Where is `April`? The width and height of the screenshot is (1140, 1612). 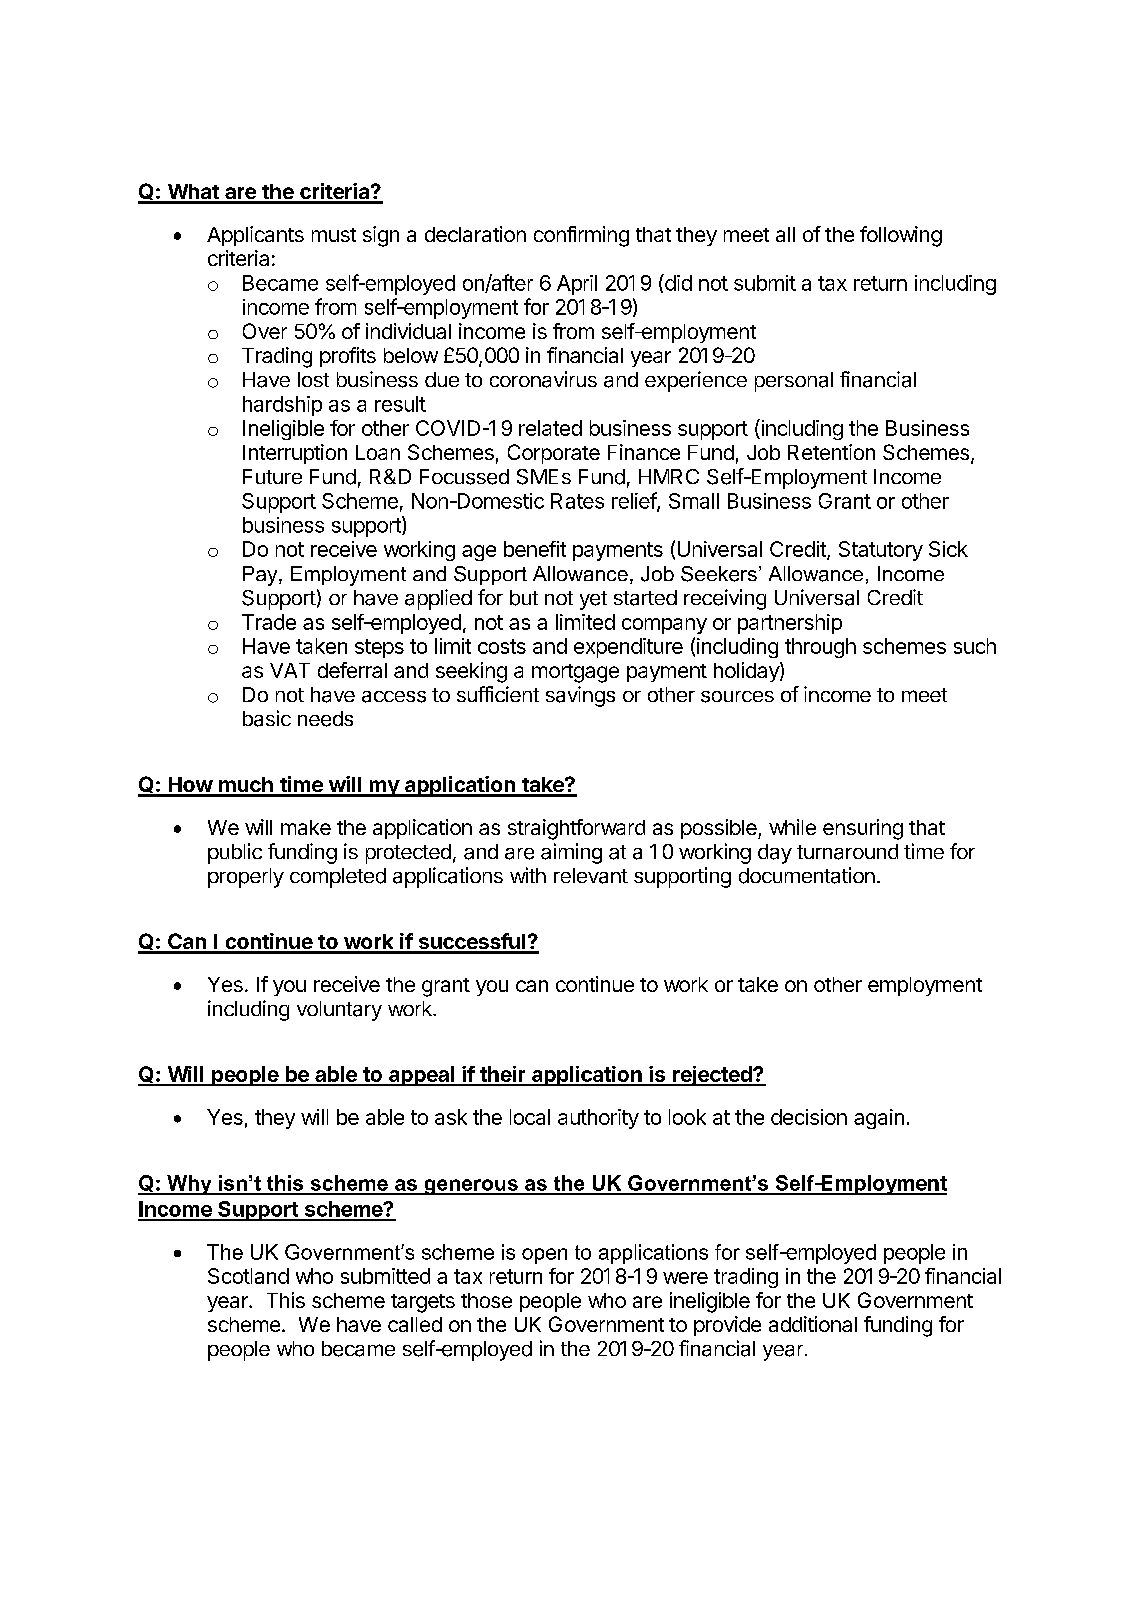
April is located at coordinates (577, 285).
